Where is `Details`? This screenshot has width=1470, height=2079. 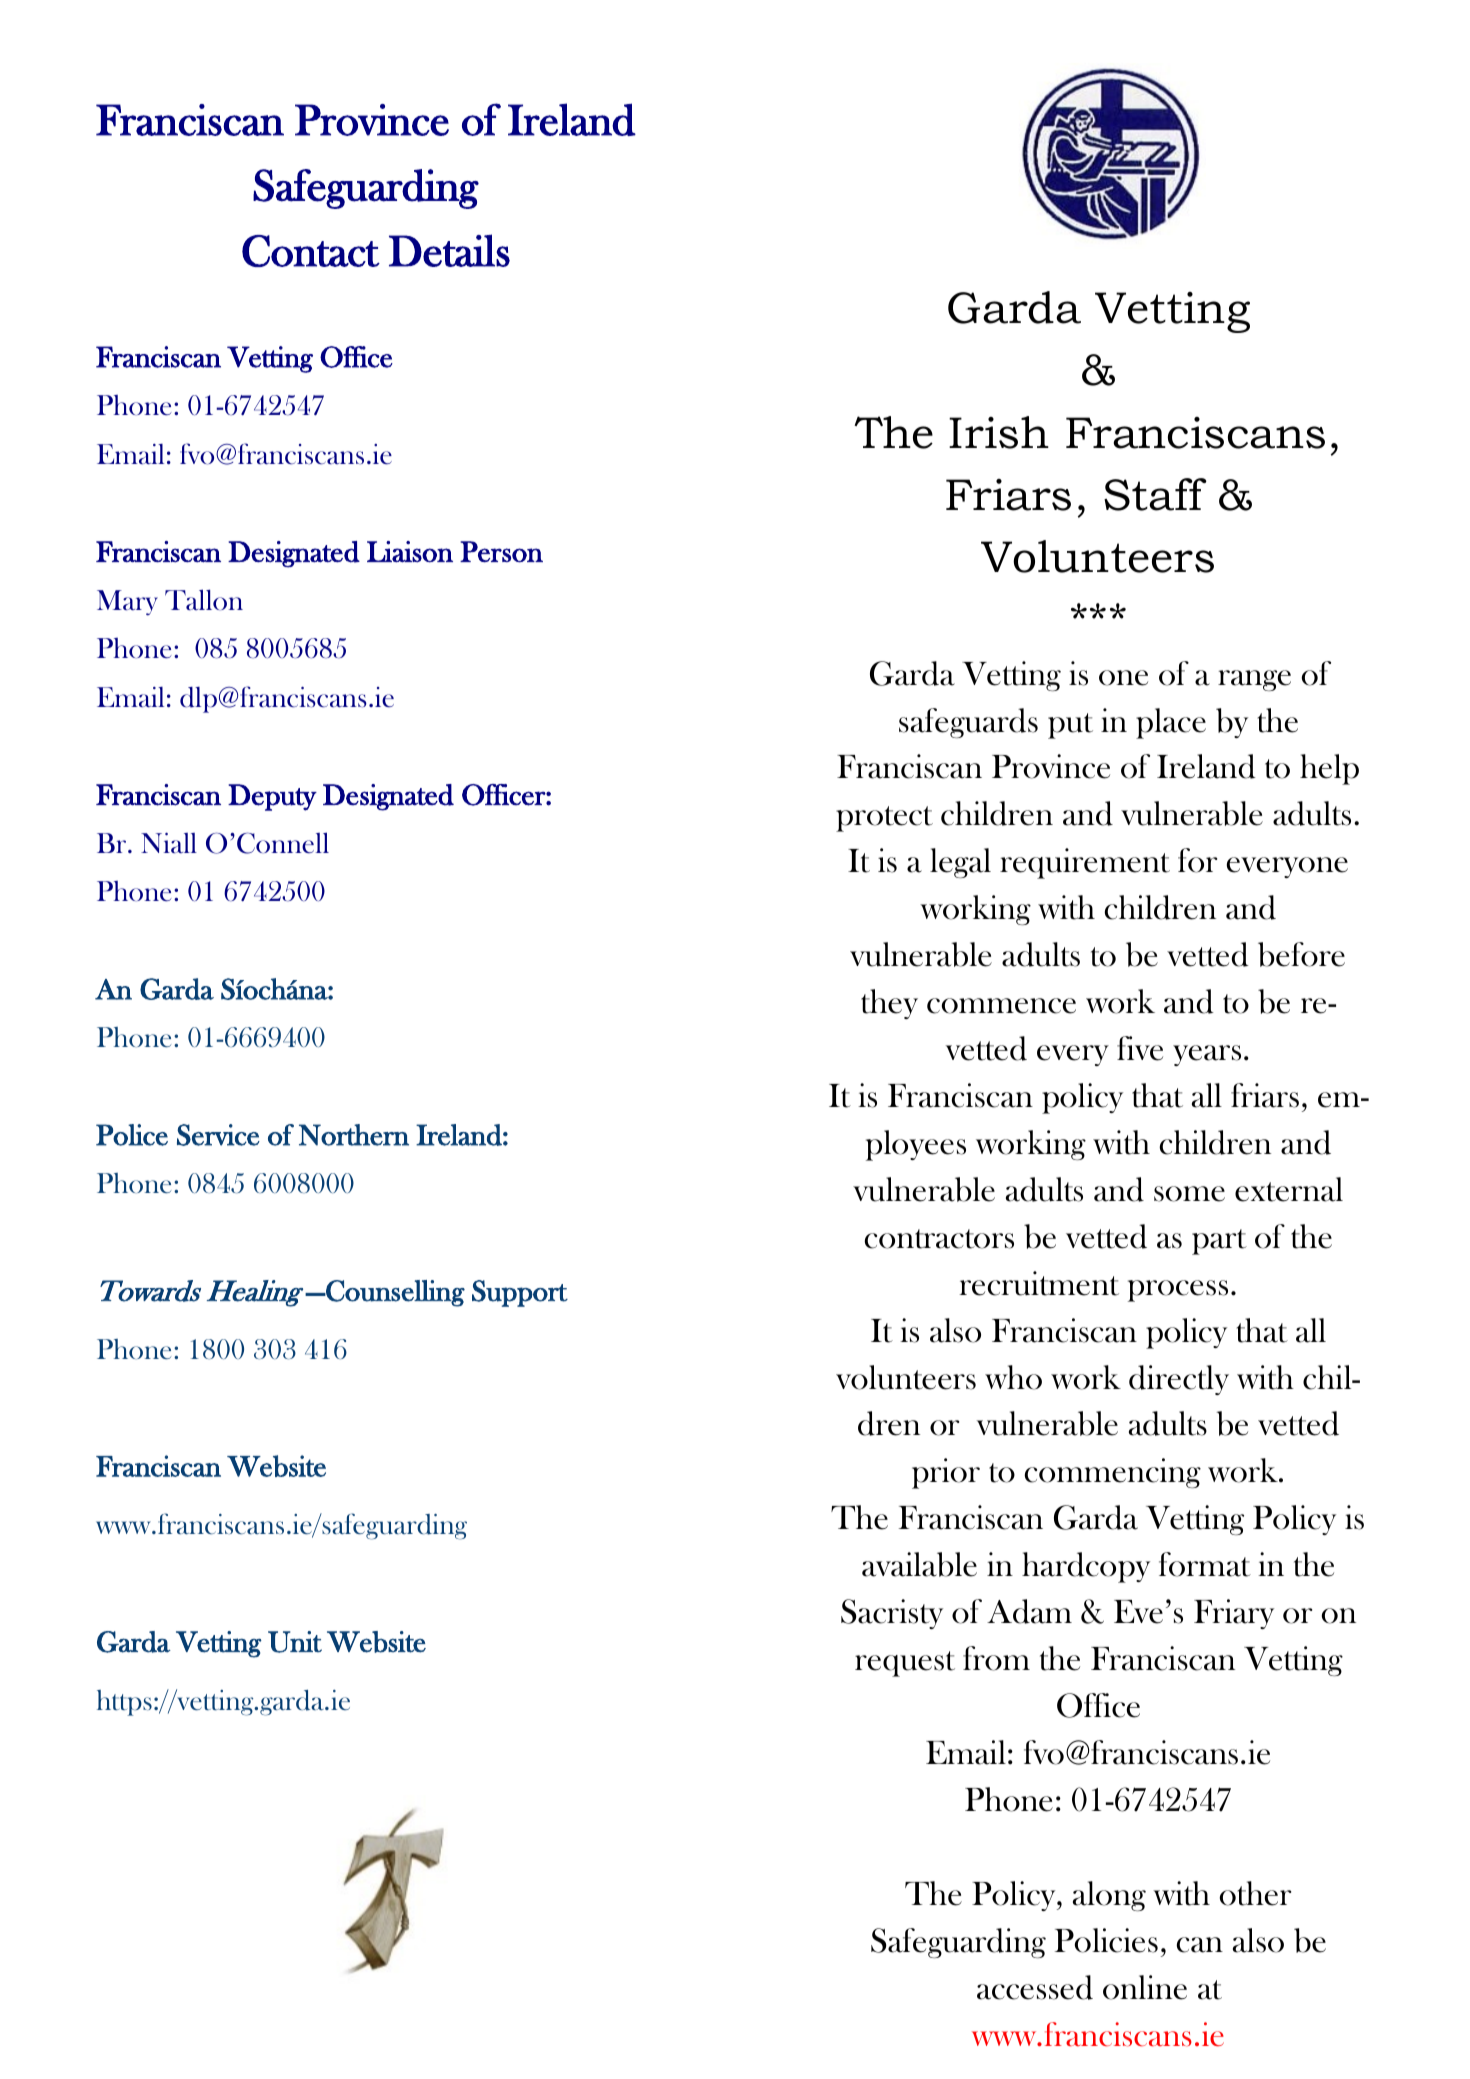 Details is located at coordinates (449, 250).
